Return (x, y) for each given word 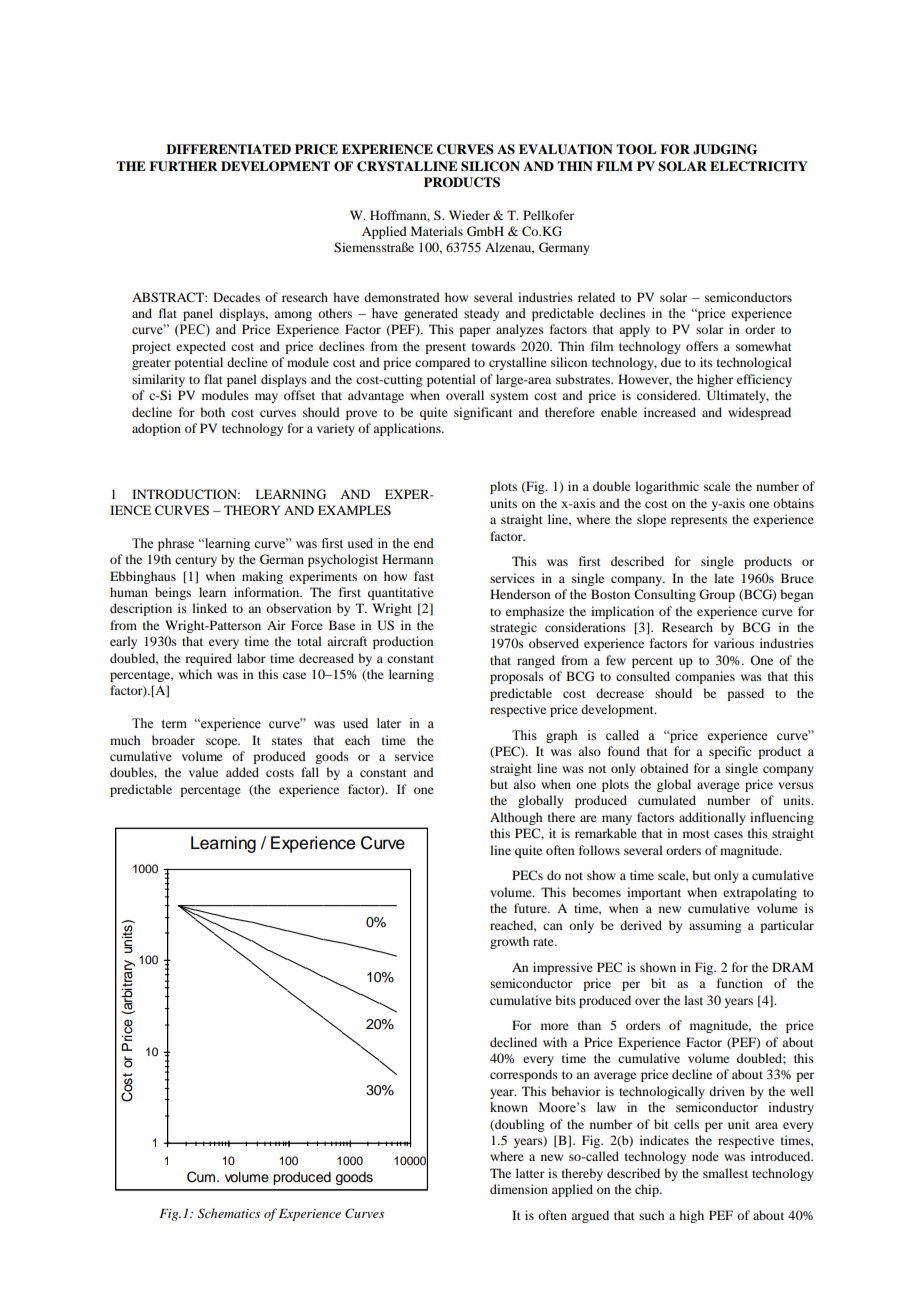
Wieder (469, 215)
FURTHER (183, 166)
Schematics (229, 1213)
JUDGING (725, 149)
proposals (517, 677)
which (195, 674)
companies (705, 677)
